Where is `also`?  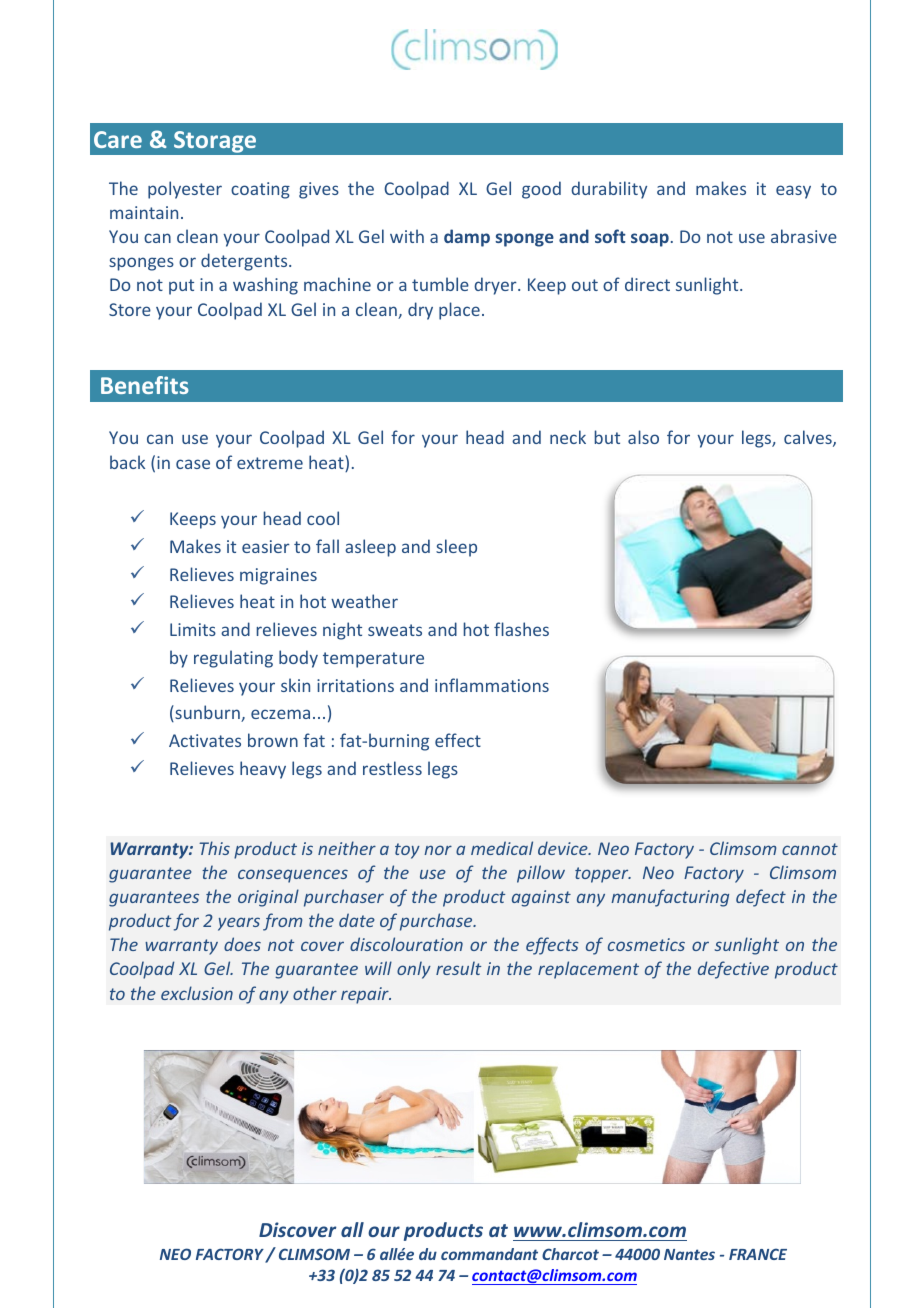 also is located at coordinates (643, 437).
